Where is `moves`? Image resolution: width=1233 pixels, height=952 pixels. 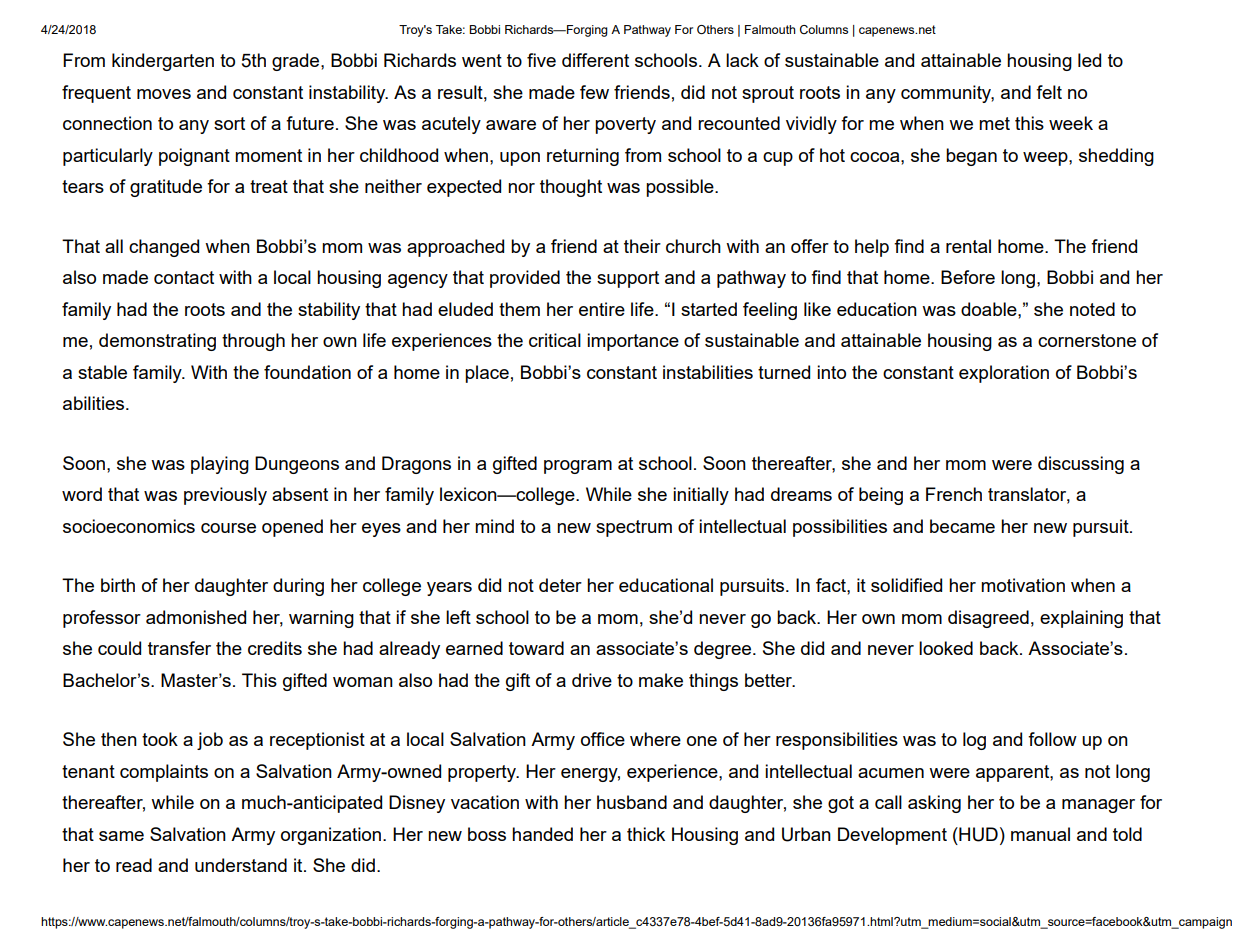 moves is located at coordinates (164, 94).
